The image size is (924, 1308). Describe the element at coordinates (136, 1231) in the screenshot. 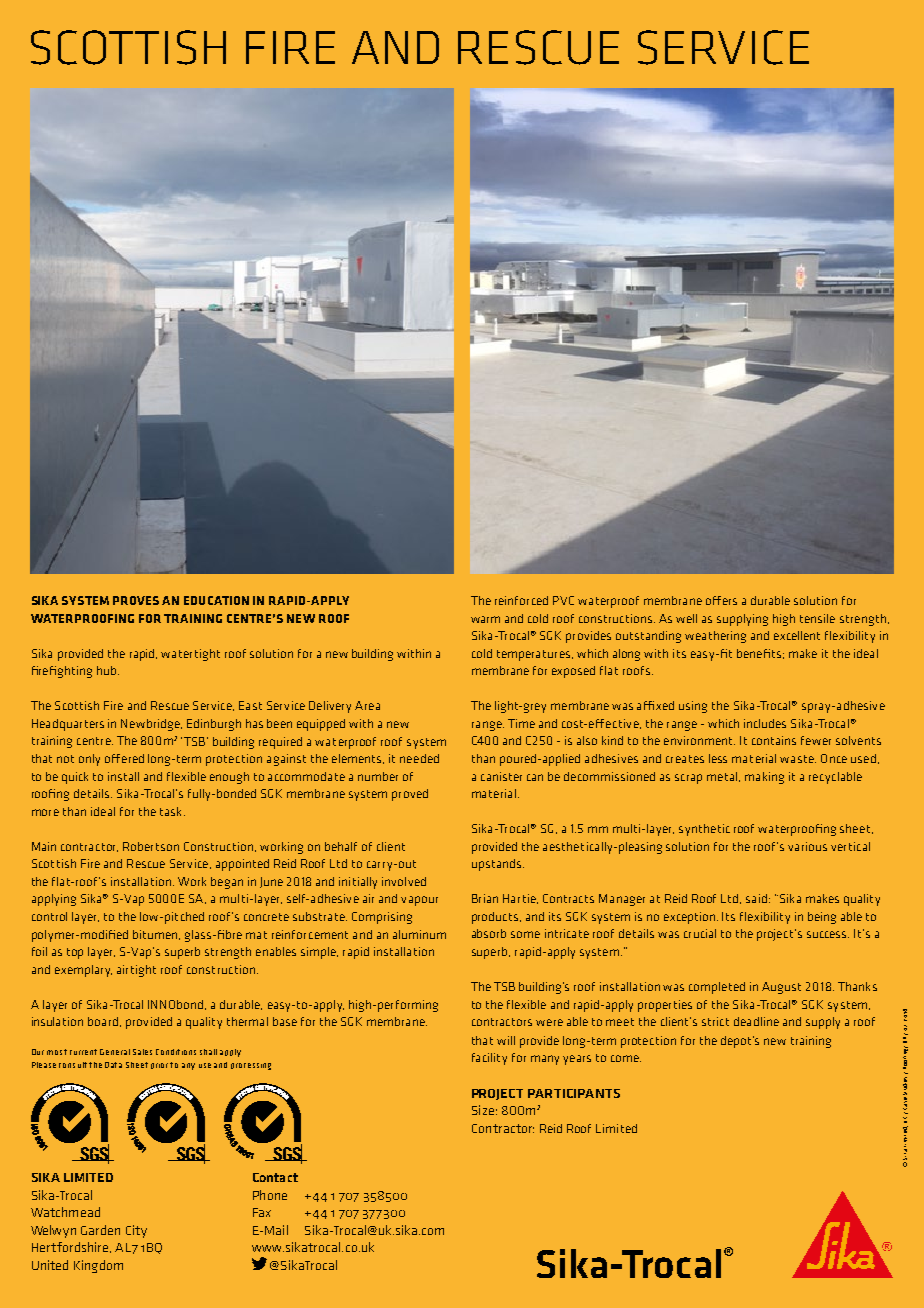

I see `City` at that location.
